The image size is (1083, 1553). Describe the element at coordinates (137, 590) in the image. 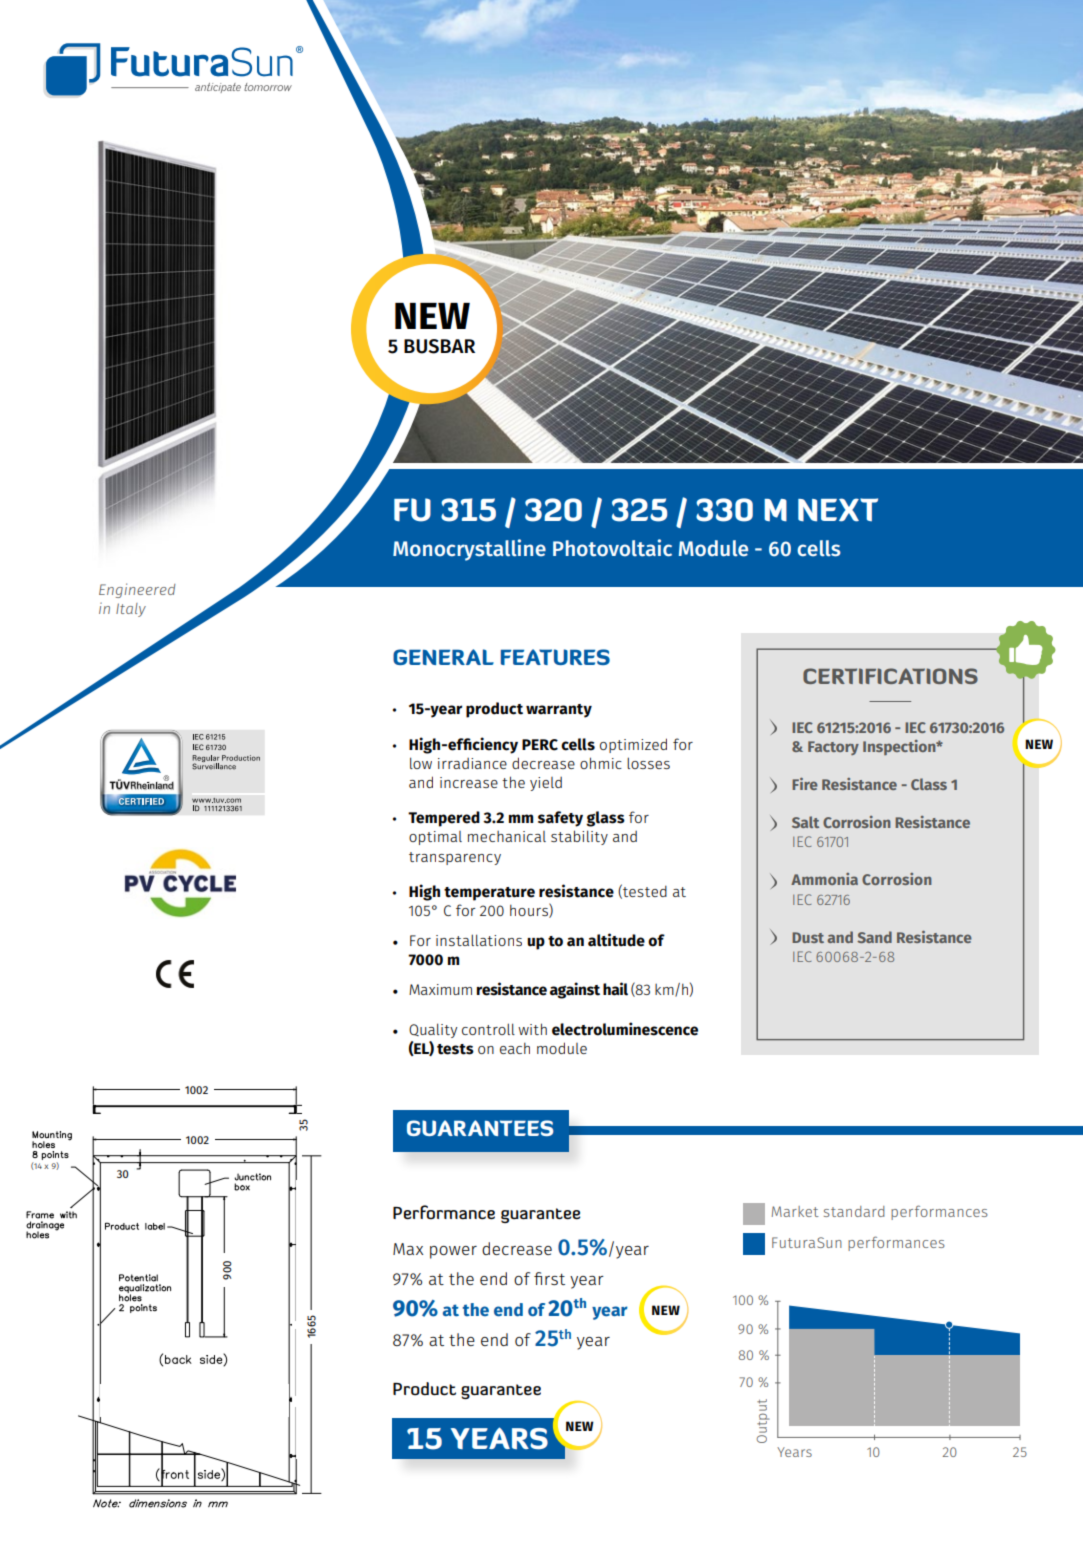

I see `Engineered` at that location.
